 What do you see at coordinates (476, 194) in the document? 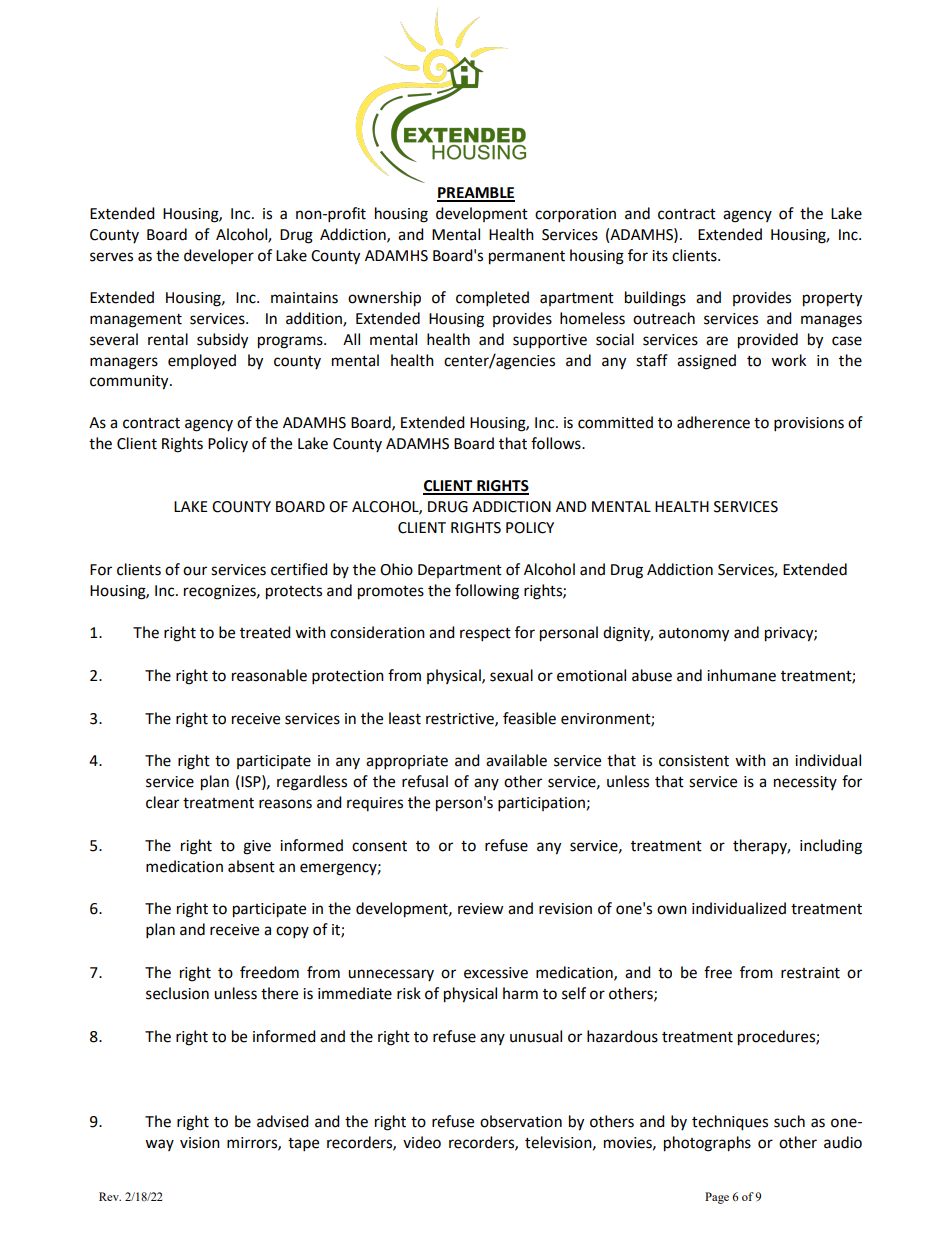
I see `PREAMBLE` at bounding box center [476, 194].
